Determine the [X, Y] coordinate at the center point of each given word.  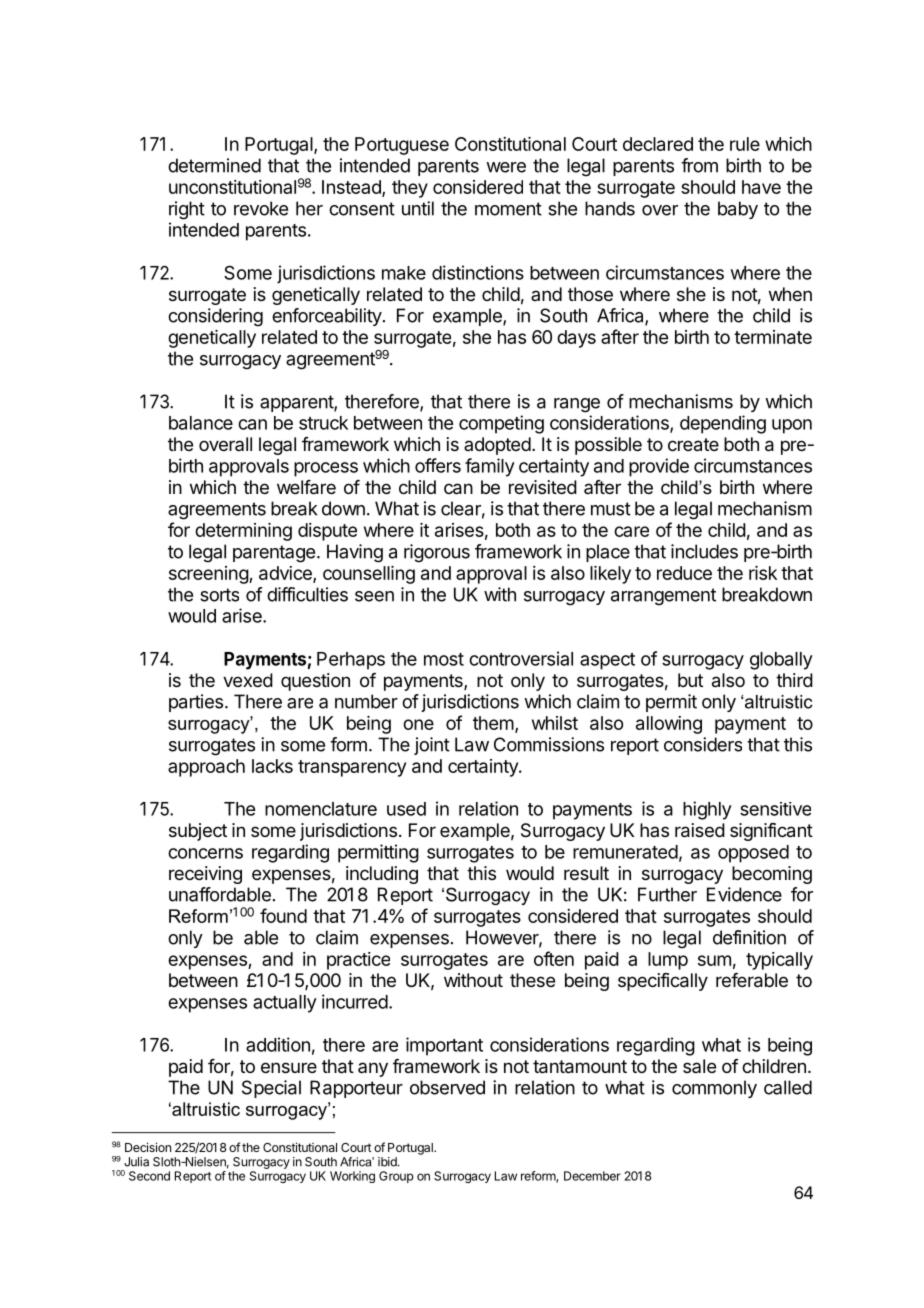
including [382, 875]
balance [201, 423]
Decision [148, 1147]
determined [214, 165]
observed [447, 1087]
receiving [205, 875]
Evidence [744, 894]
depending [723, 424]
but [690, 680]
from [699, 165]
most [444, 659]
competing [501, 424]
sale [699, 1066]
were [506, 167]
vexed [248, 680]
